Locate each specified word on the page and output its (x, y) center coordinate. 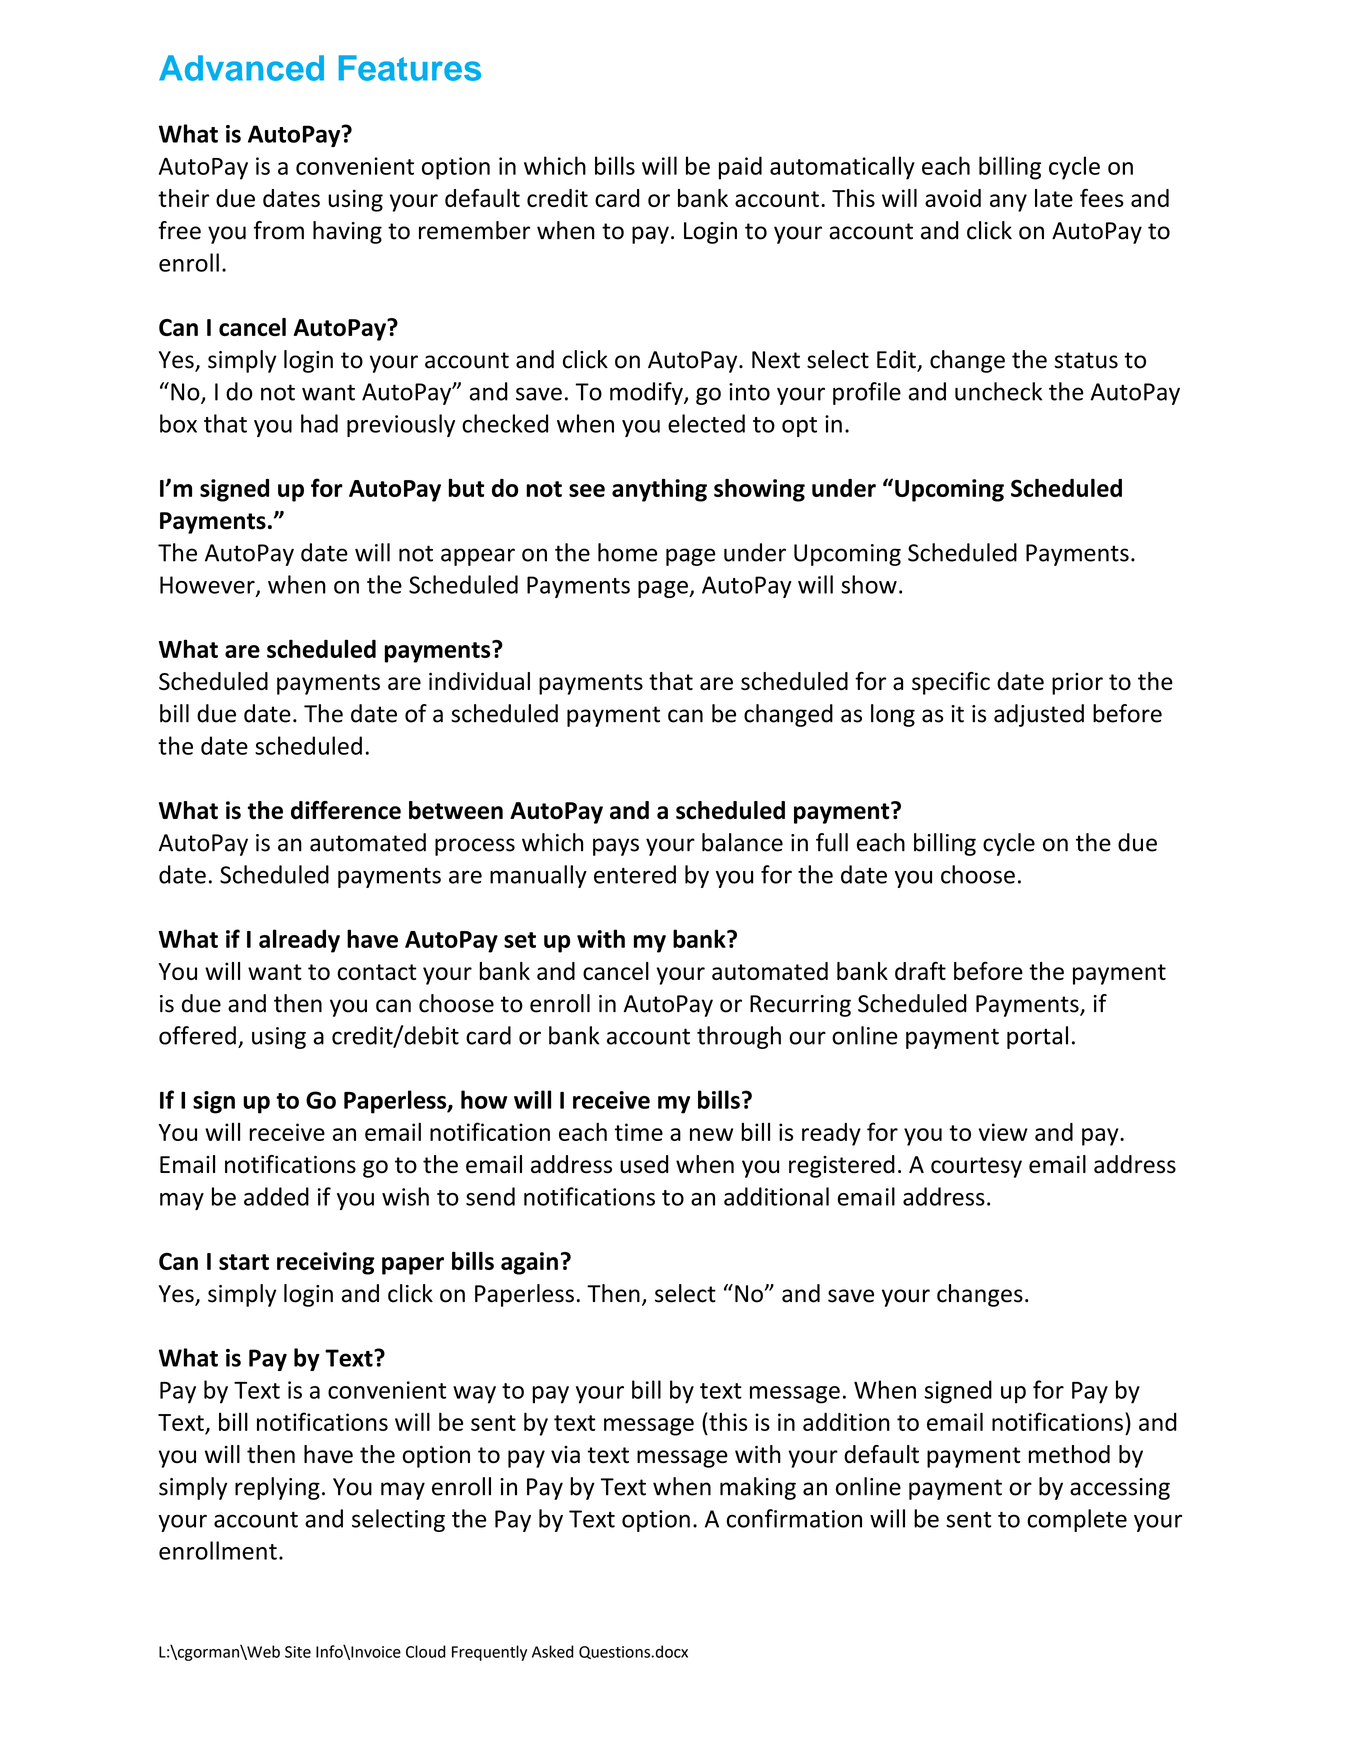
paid (740, 168)
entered (635, 874)
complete (1077, 1520)
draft (920, 970)
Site (298, 1652)
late (1054, 198)
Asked (553, 1651)
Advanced (241, 68)
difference (346, 810)
